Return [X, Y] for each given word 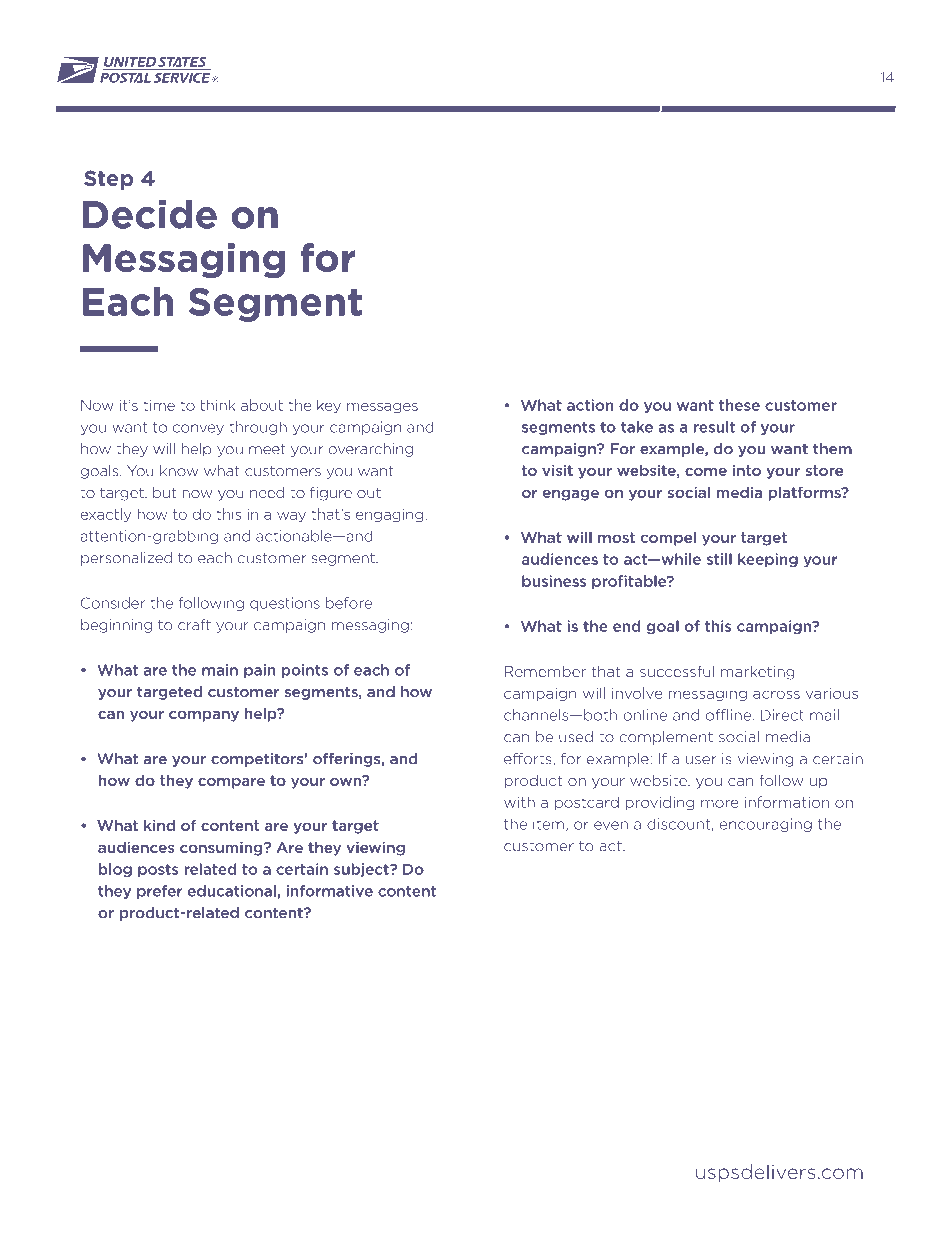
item [548, 824]
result [714, 427]
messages [382, 407]
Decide [150, 214]
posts [158, 870]
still [719, 559]
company [204, 716]
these [739, 405]
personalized [126, 559]
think [217, 405]
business [554, 581]
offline [728, 715]
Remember [545, 671]
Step [108, 180]
